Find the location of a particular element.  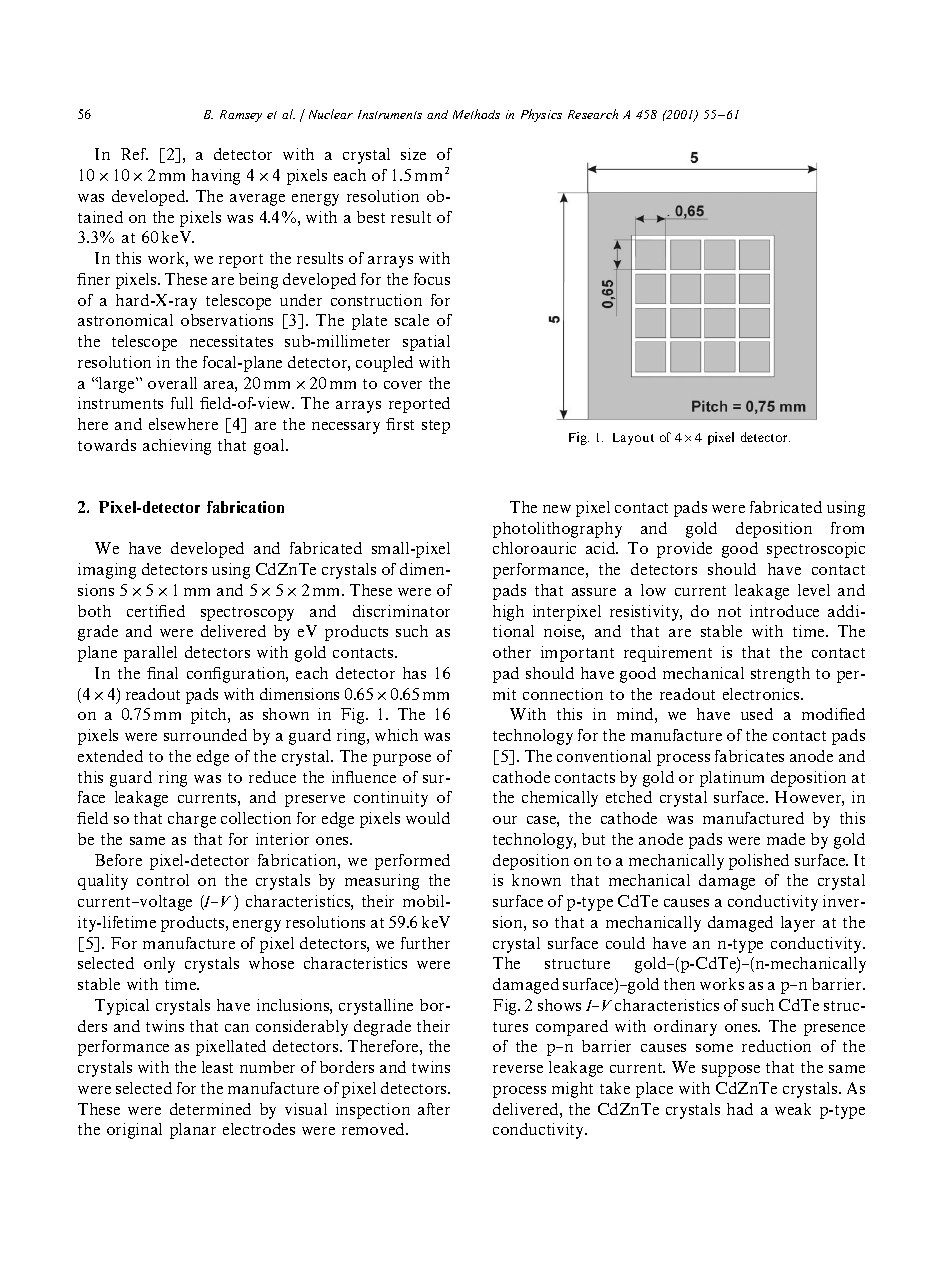

control is located at coordinates (163, 880).
